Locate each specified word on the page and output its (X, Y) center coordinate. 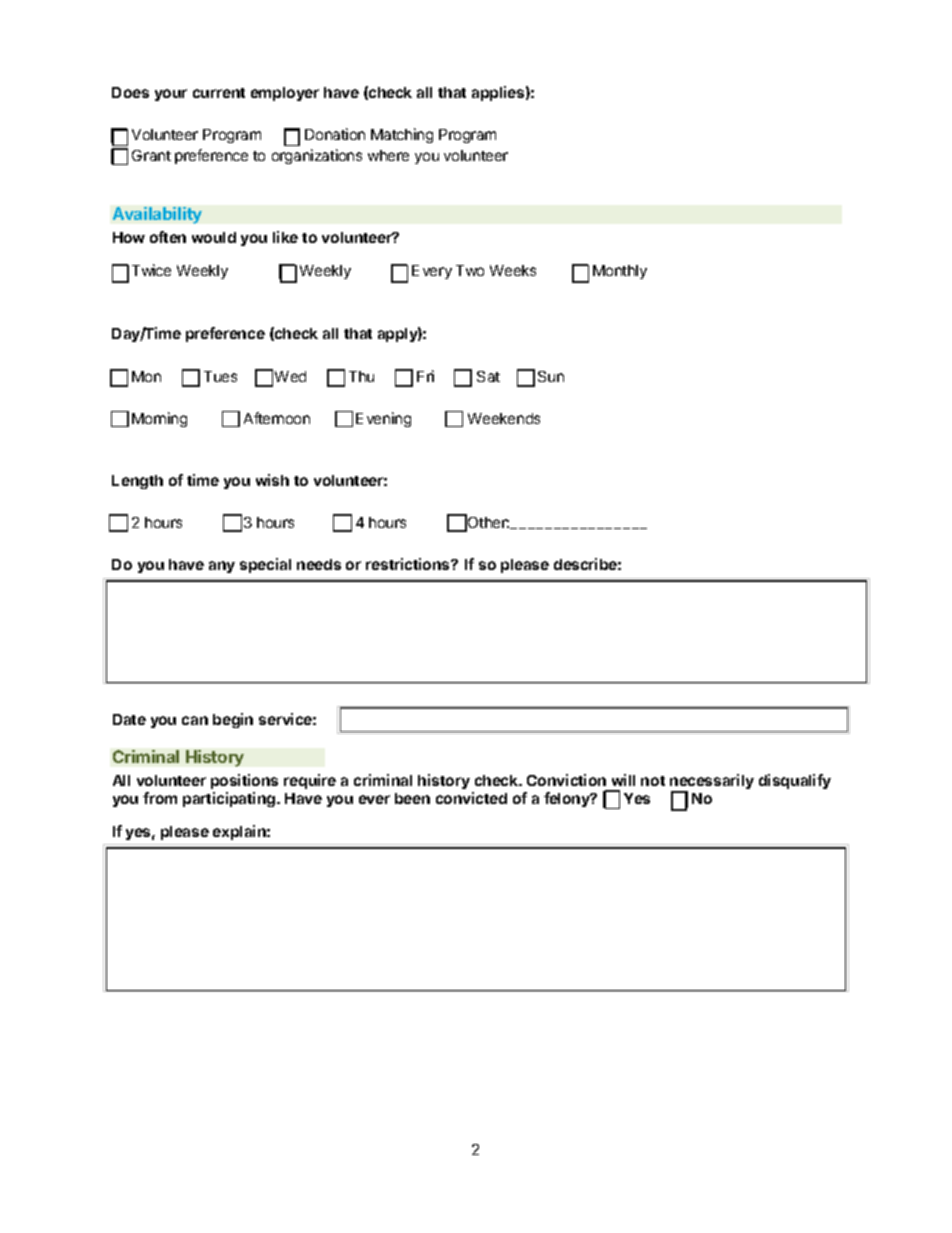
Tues (220, 376)
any (222, 567)
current (219, 93)
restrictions (409, 564)
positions (244, 781)
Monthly (620, 272)
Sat (488, 376)
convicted (471, 798)
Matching (402, 135)
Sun (551, 376)
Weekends (504, 418)
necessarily (712, 783)
